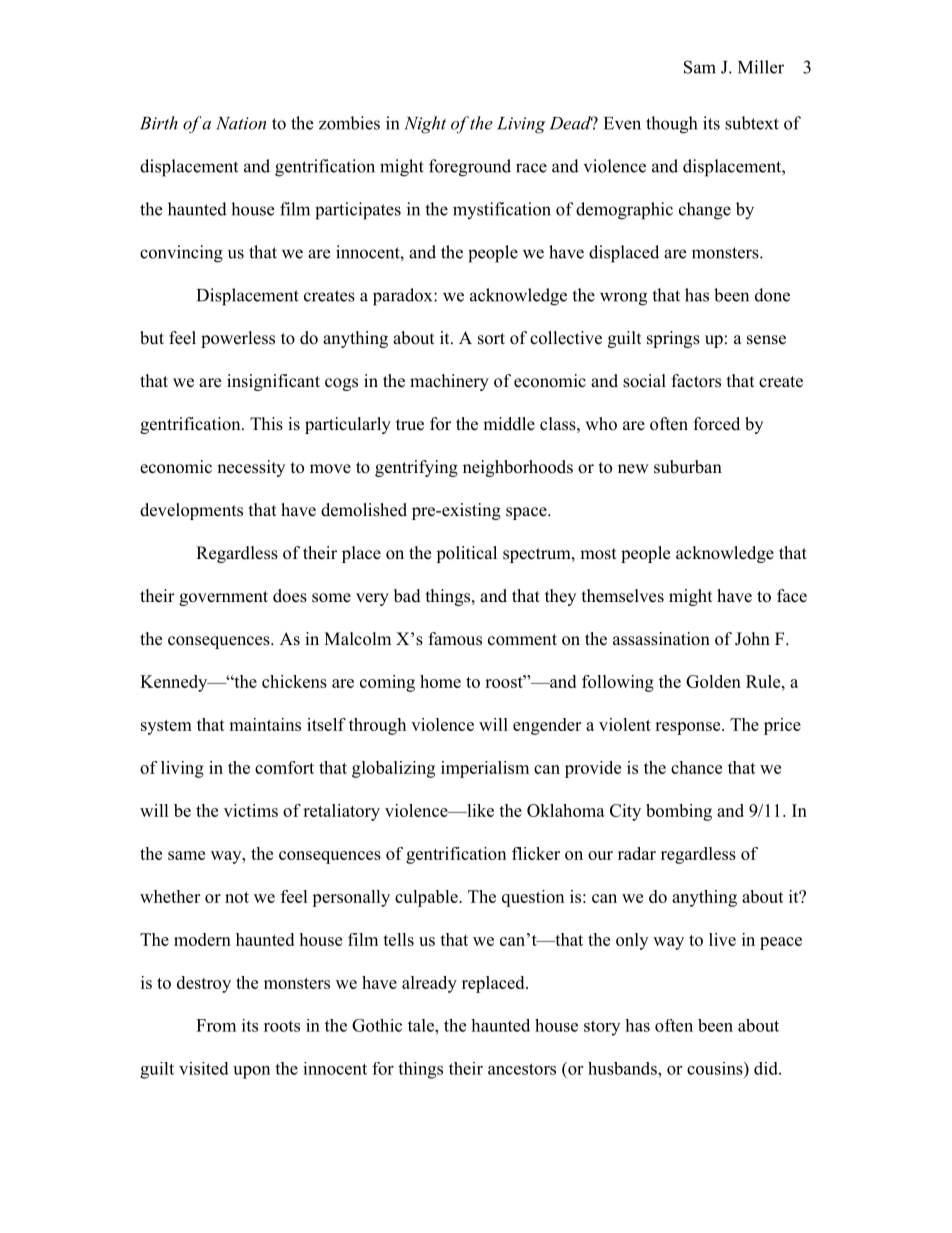 This image has height=1233, width=952. Describe the element at coordinates (752, 123) in the image. I see `subtext` at that location.
